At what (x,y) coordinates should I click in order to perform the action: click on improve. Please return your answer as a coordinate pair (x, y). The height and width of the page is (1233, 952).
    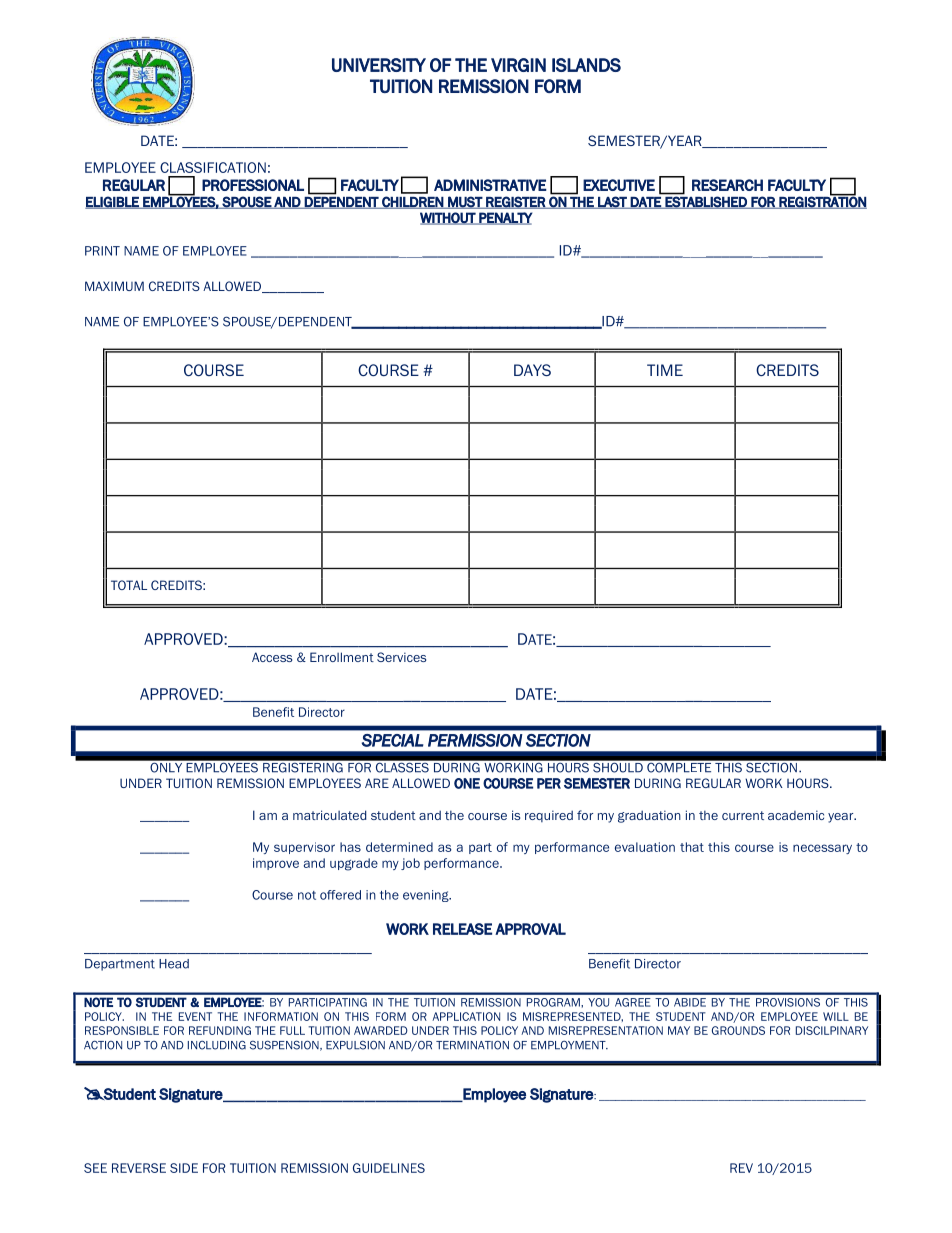
    Looking at the image, I should click on (276, 864).
